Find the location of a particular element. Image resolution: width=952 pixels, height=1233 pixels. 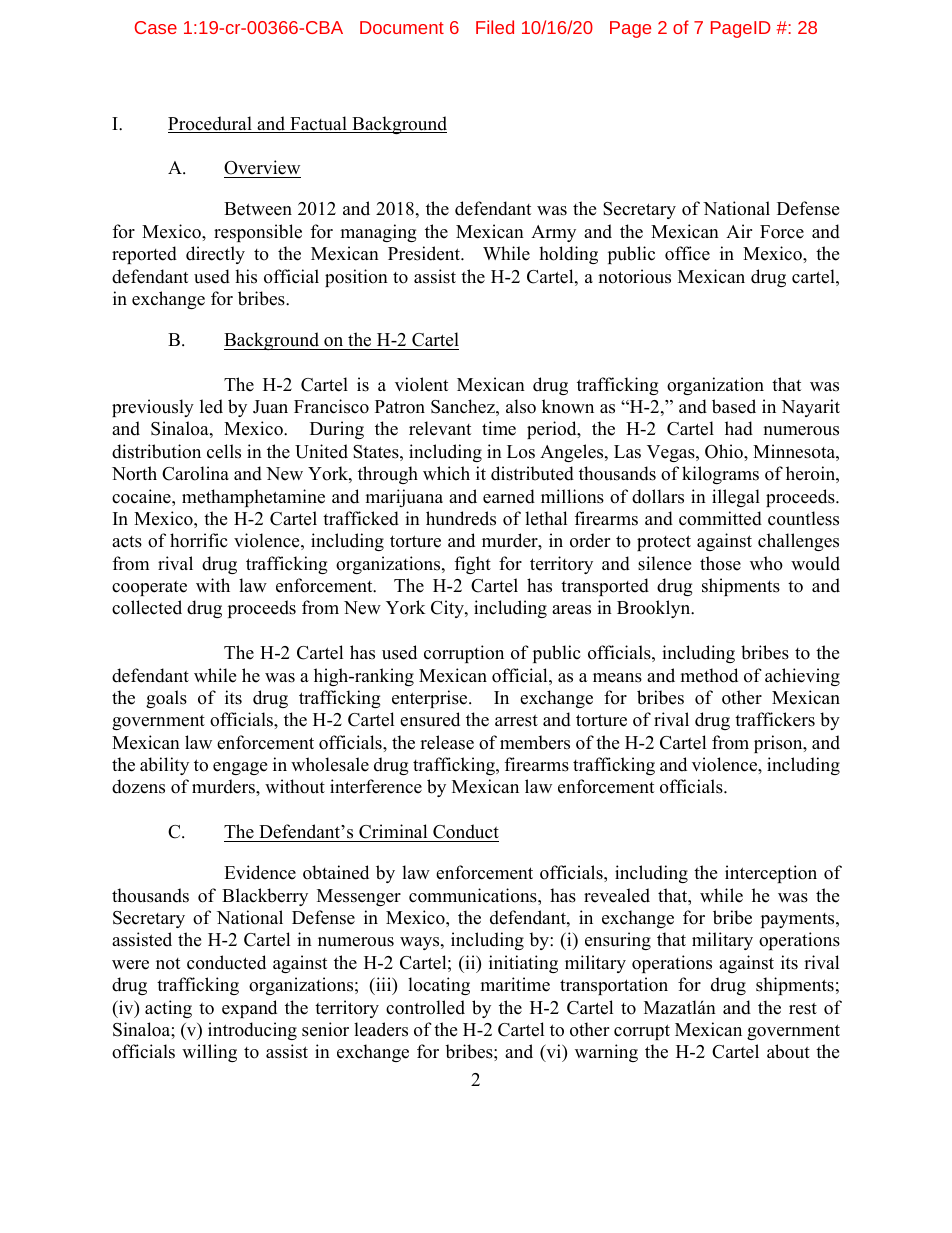

Case is located at coordinates (156, 27).
